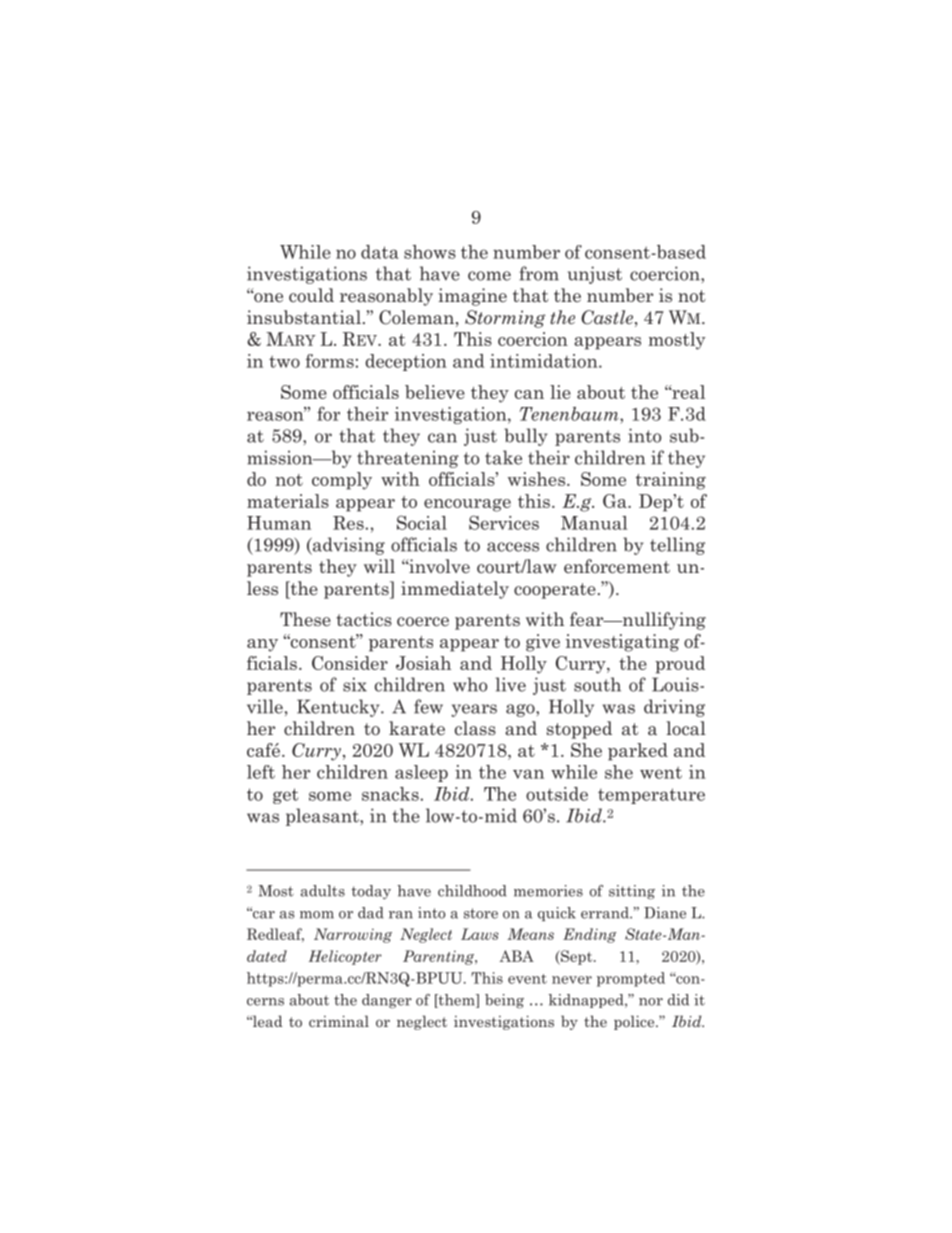 This screenshot has height=1233, width=952. I want to click on come, so click(489, 276).
